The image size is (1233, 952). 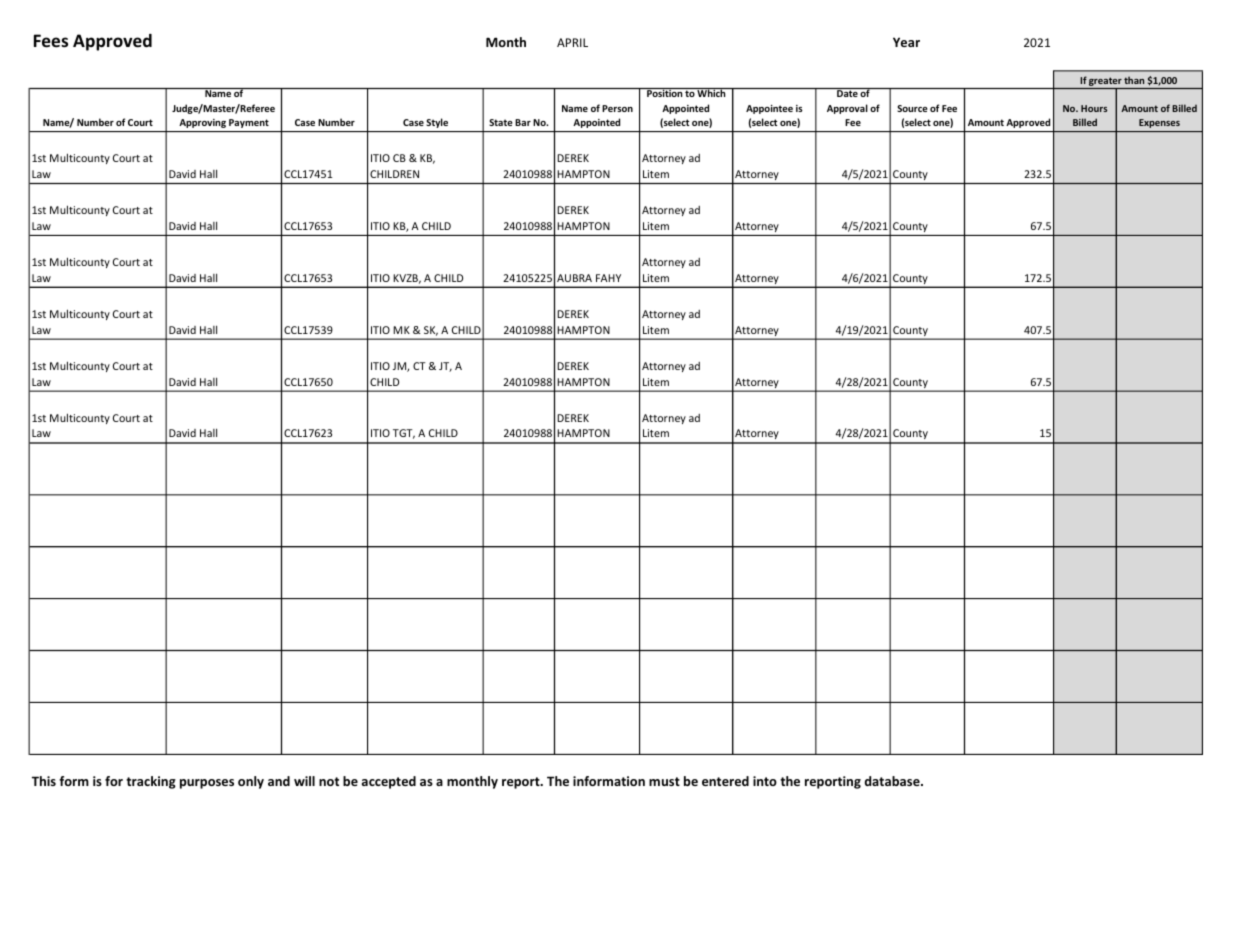 I want to click on Expenses, so click(x=1159, y=123).
